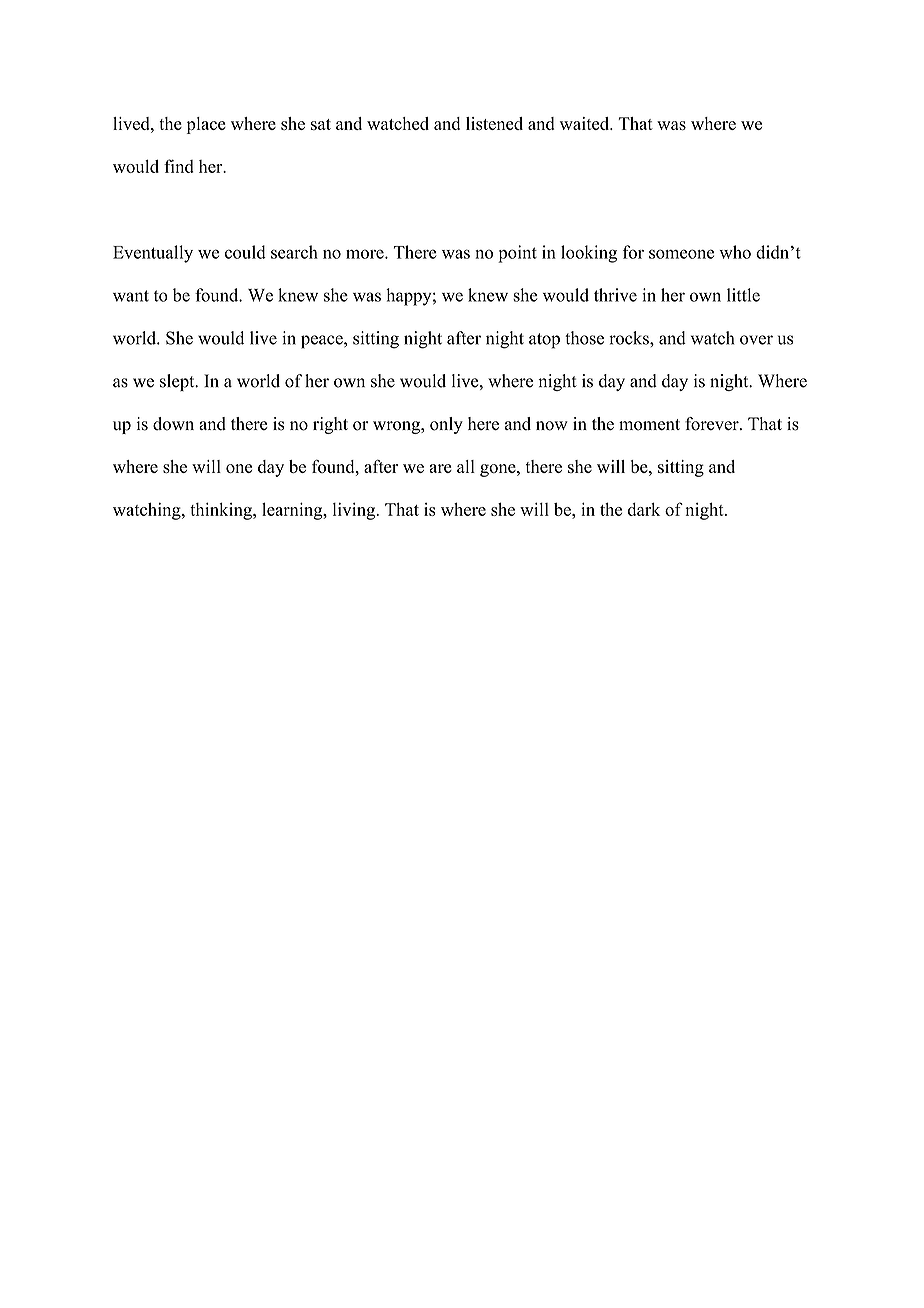  What do you see at coordinates (206, 125) in the document?
I see `place` at bounding box center [206, 125].
